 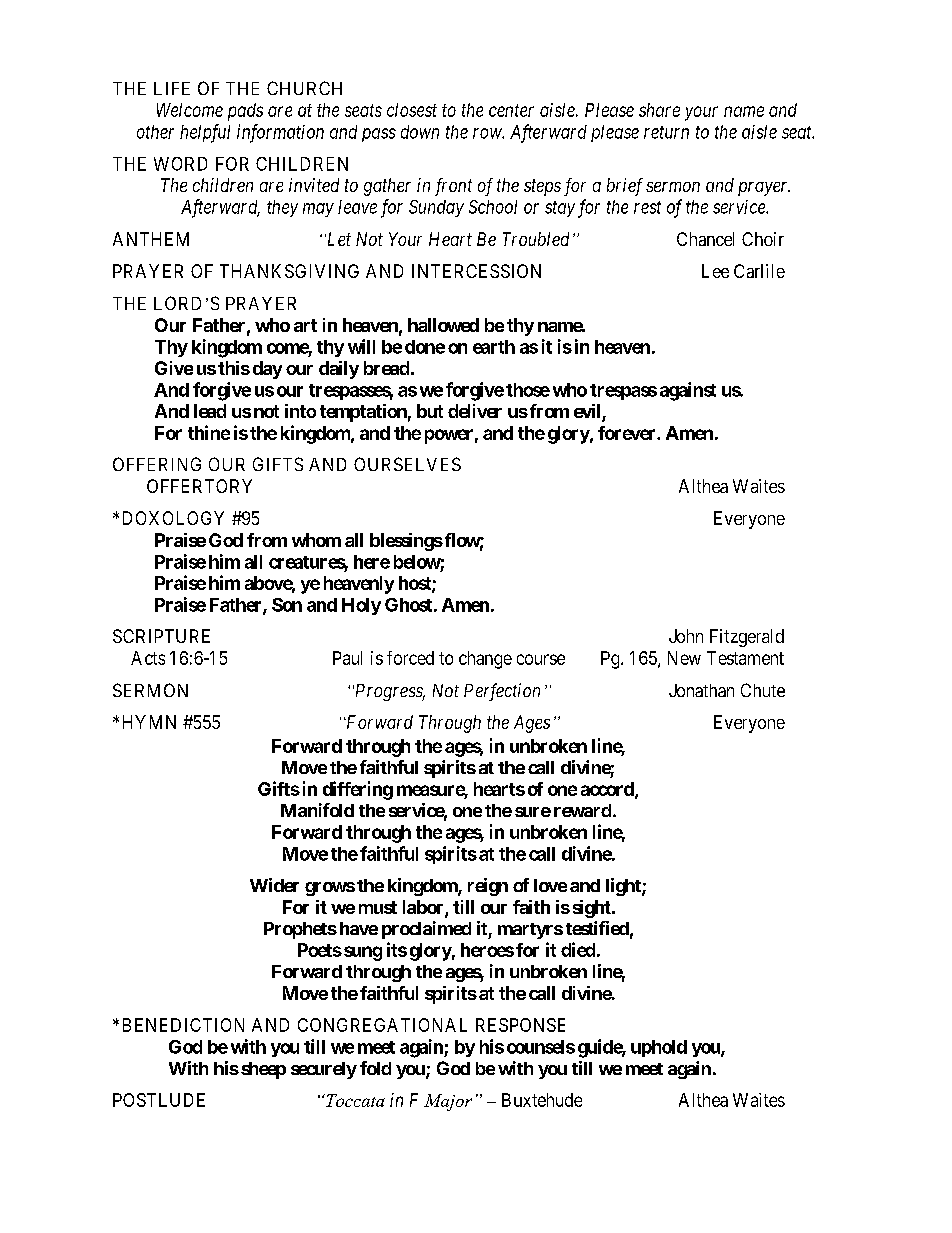 I want to click on down, so click(x=420, y=132).
